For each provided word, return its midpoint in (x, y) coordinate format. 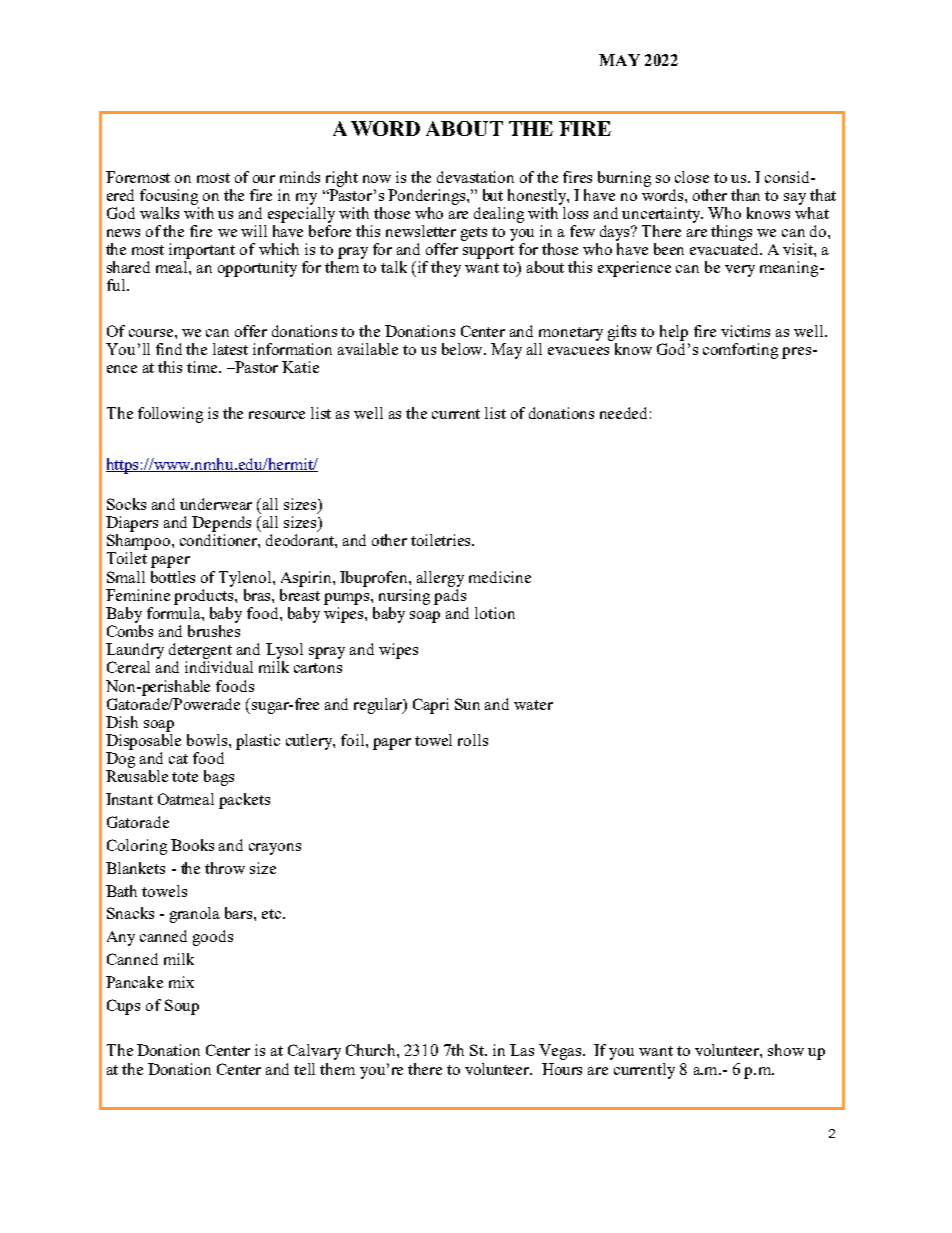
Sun (467, 704)
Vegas (560, 1052)
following (170, 415)
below (463, 349)
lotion (495, 613)
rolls (473, 740)
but (493, 195)
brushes (214, 631)
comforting (740, 351)
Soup (182, 1007)
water (533, 705)
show (786, 1050)
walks (159, 213)
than (745, 195)
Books (192, 845)
